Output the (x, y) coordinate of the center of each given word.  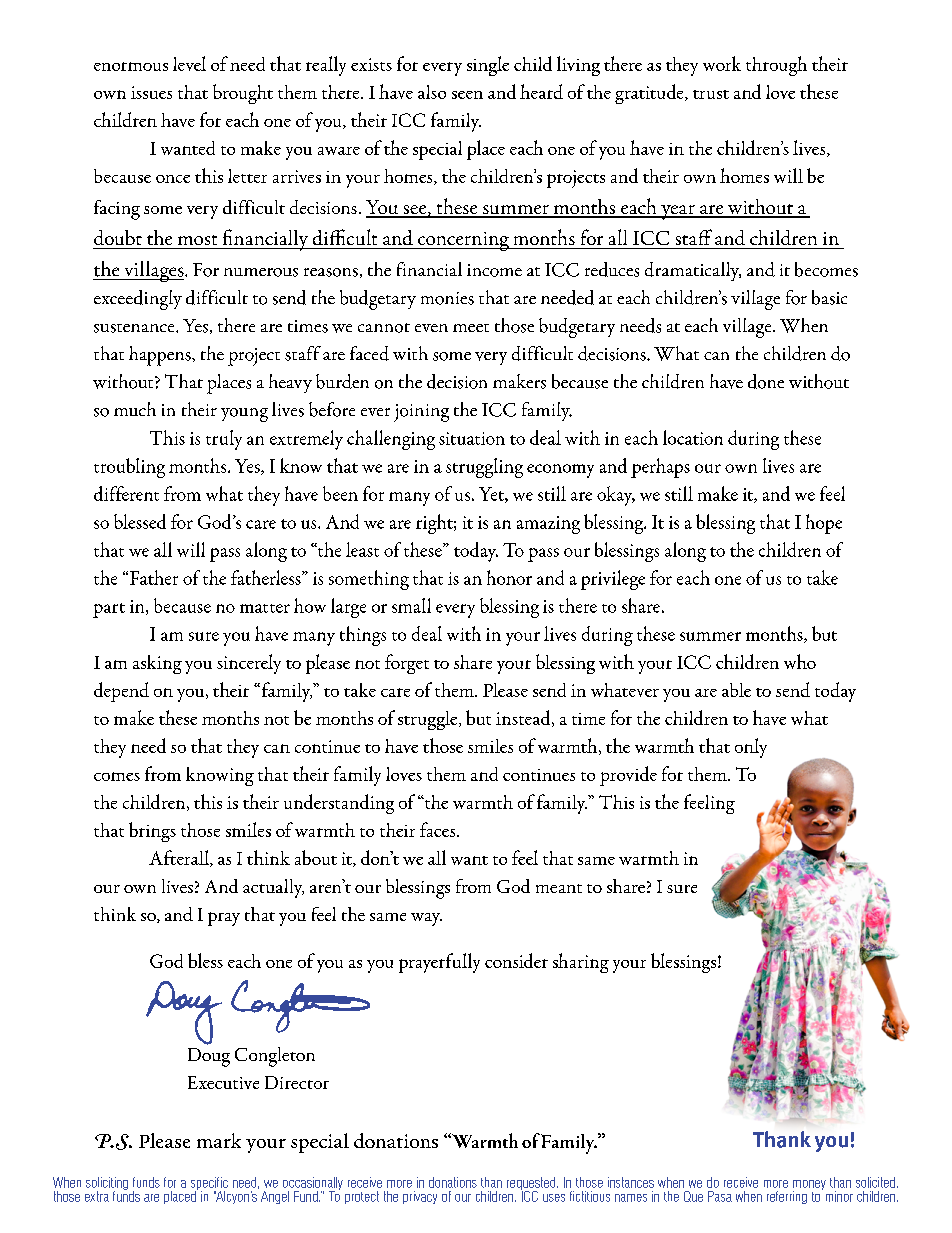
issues (151, 92)
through (776, 66)
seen (467, 95)
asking (157, 664)
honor (509, 577)
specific (209, 1185)
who (800, 661)
